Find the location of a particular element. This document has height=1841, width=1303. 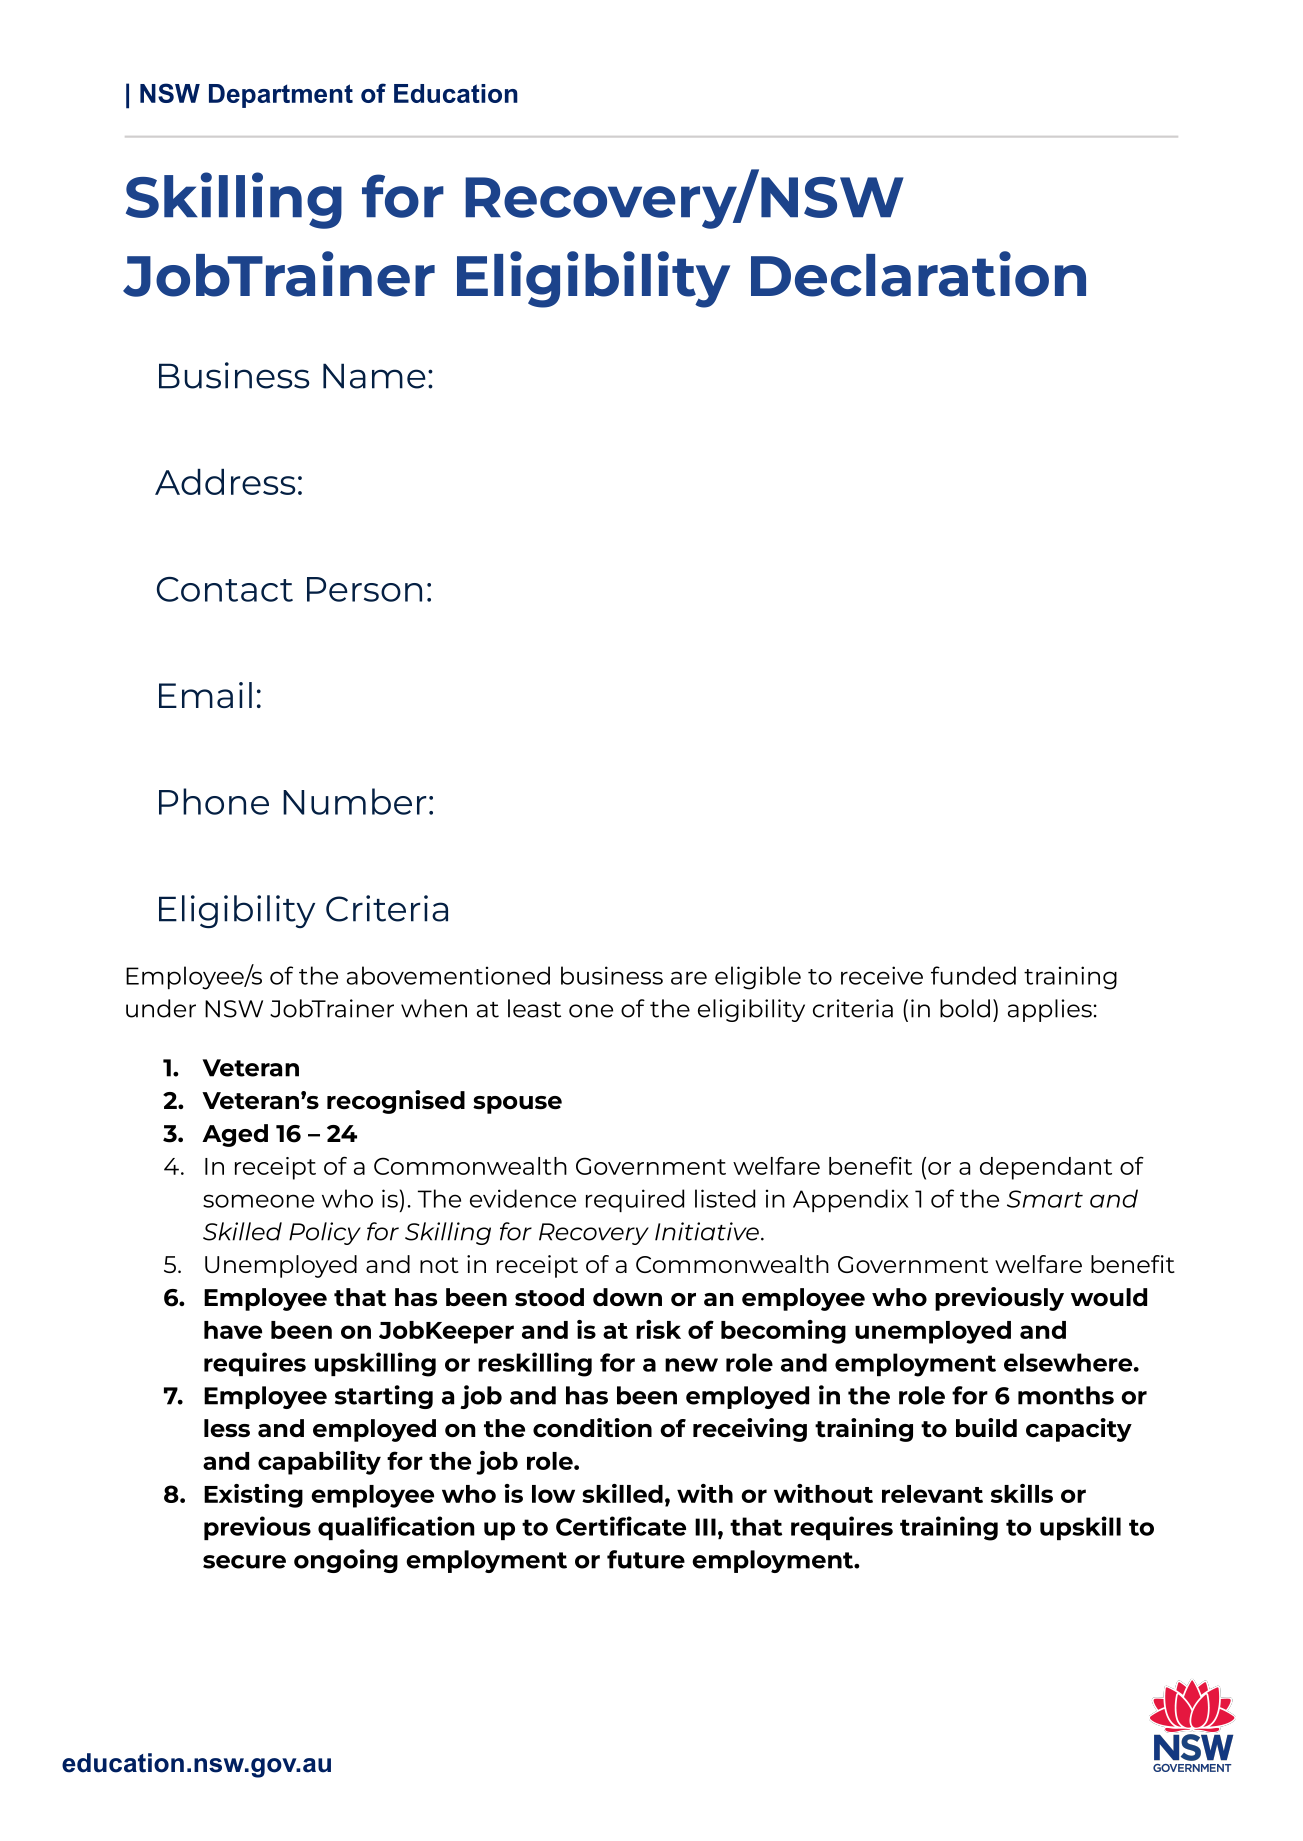

receive is located at coordinates (882, 975).
